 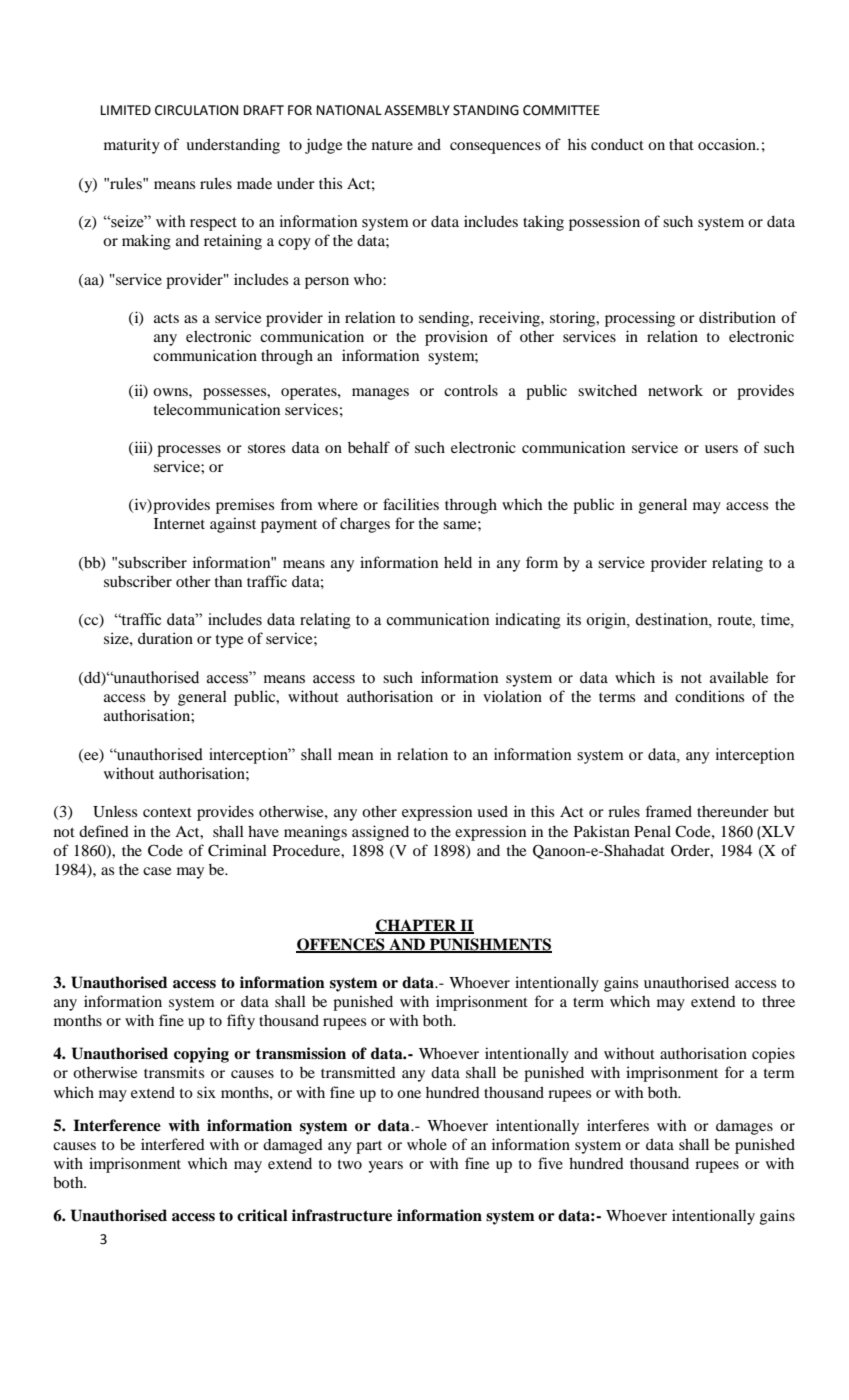 What do you see at coordinates (744, 1127) in the screenshot?
I see `damages` at bounding box center [744, 1127].
